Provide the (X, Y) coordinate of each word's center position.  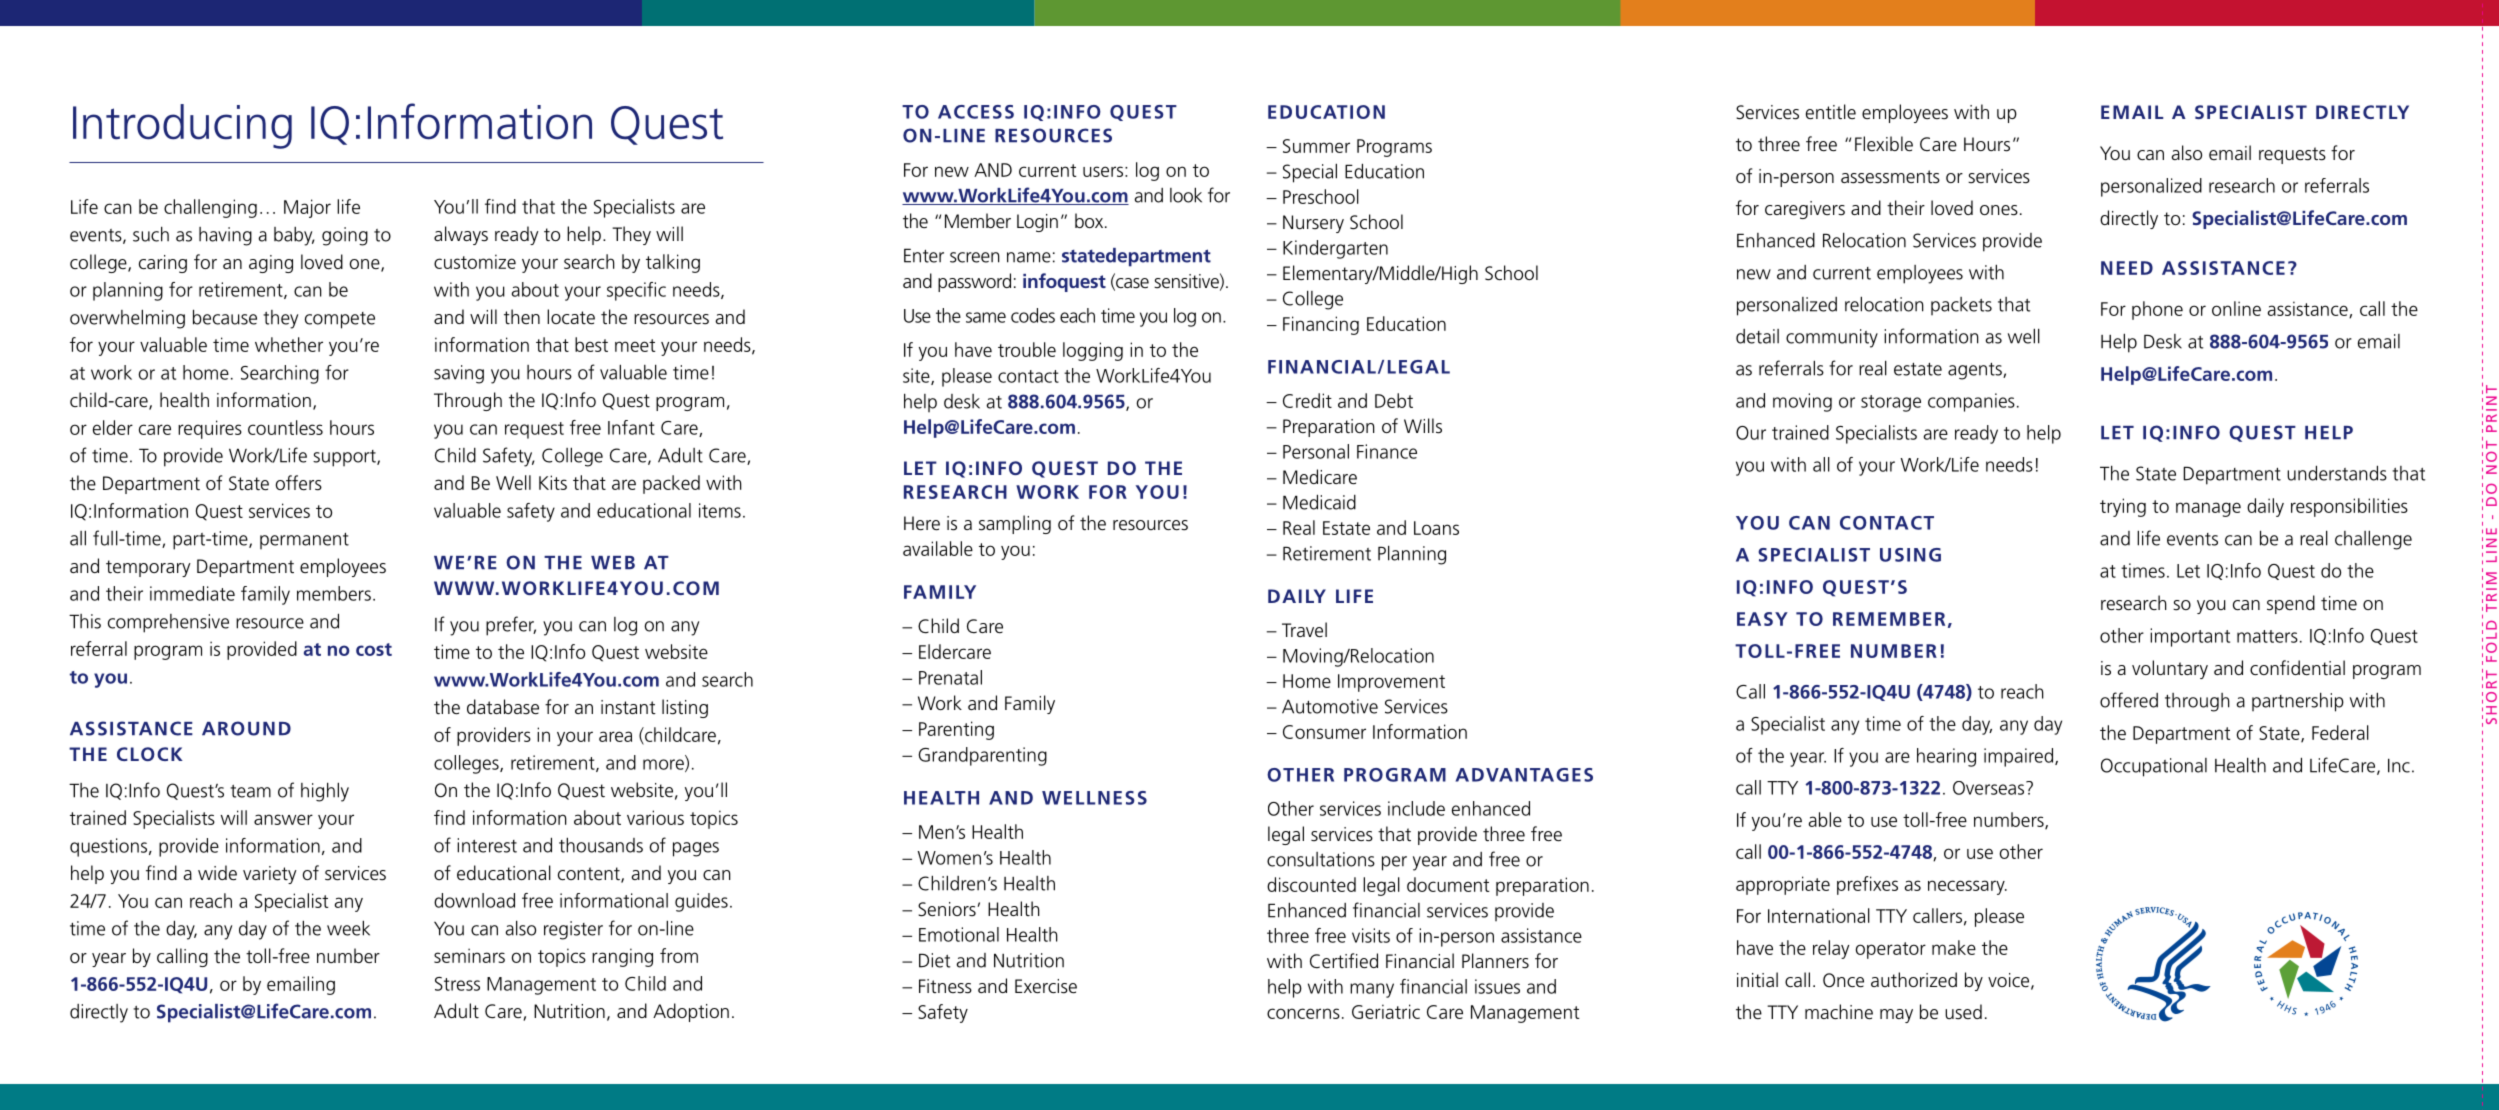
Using (1910, 555)
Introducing (182, 126)
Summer (1316, 146)
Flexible (1884, 144)
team (250, 791)
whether (289, 344)
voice (2010, 981)
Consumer (1324, 732)
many (1372, 990)
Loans (1436, 528)
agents (1976, 371)
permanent (304, 541)
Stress (457, 984)
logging (1093, 351)
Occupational (2154, 767)
